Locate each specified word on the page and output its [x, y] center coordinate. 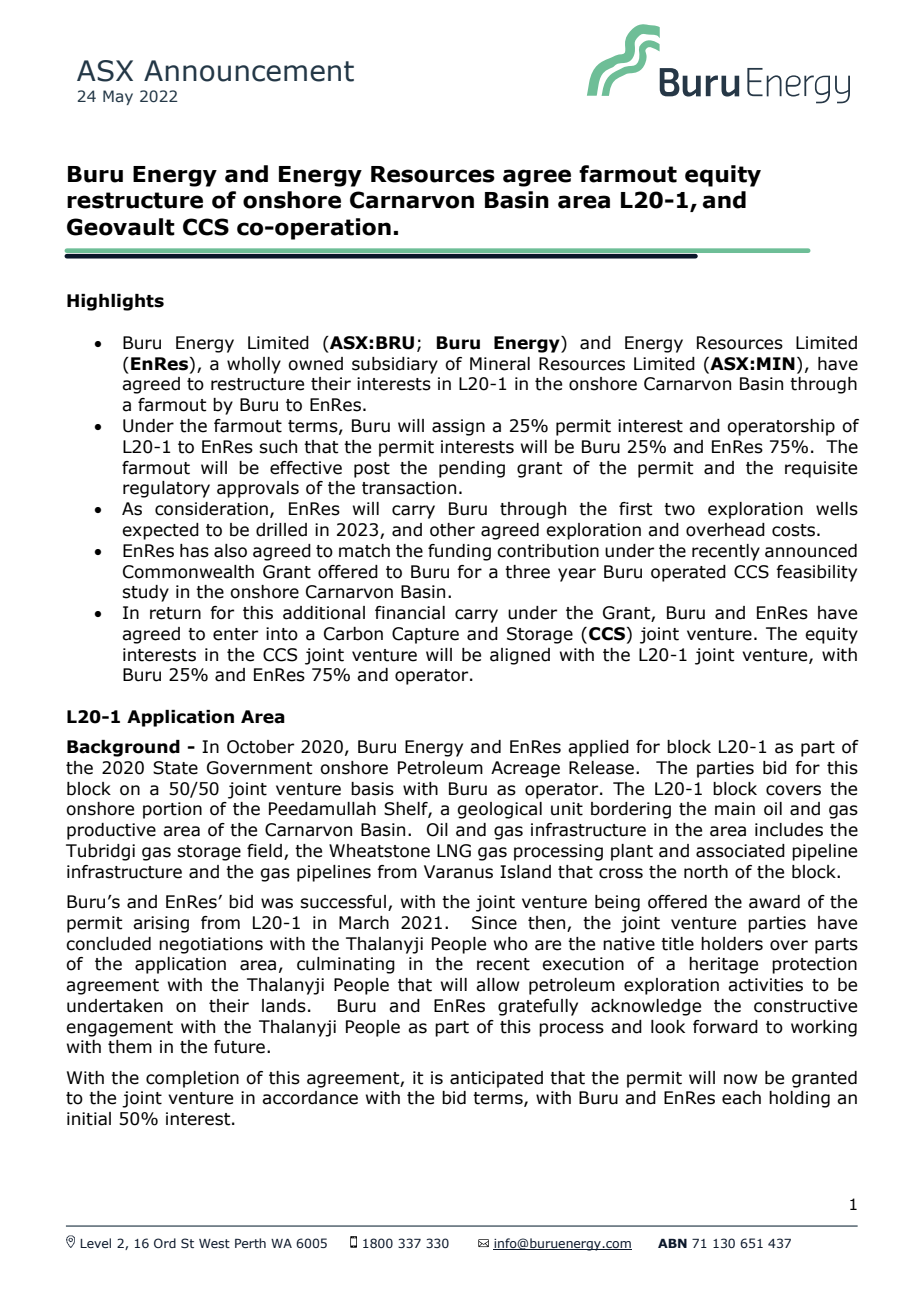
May [118, 97]
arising [161, 924]
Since [494, 923]
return [175, 613]
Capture [425, 635]
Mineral [500, 364]
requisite [821, 469]
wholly [254, 365]
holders [732, 944]
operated [688, 573]
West [214, 1243]
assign [458, 427]
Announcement [249, 71]
